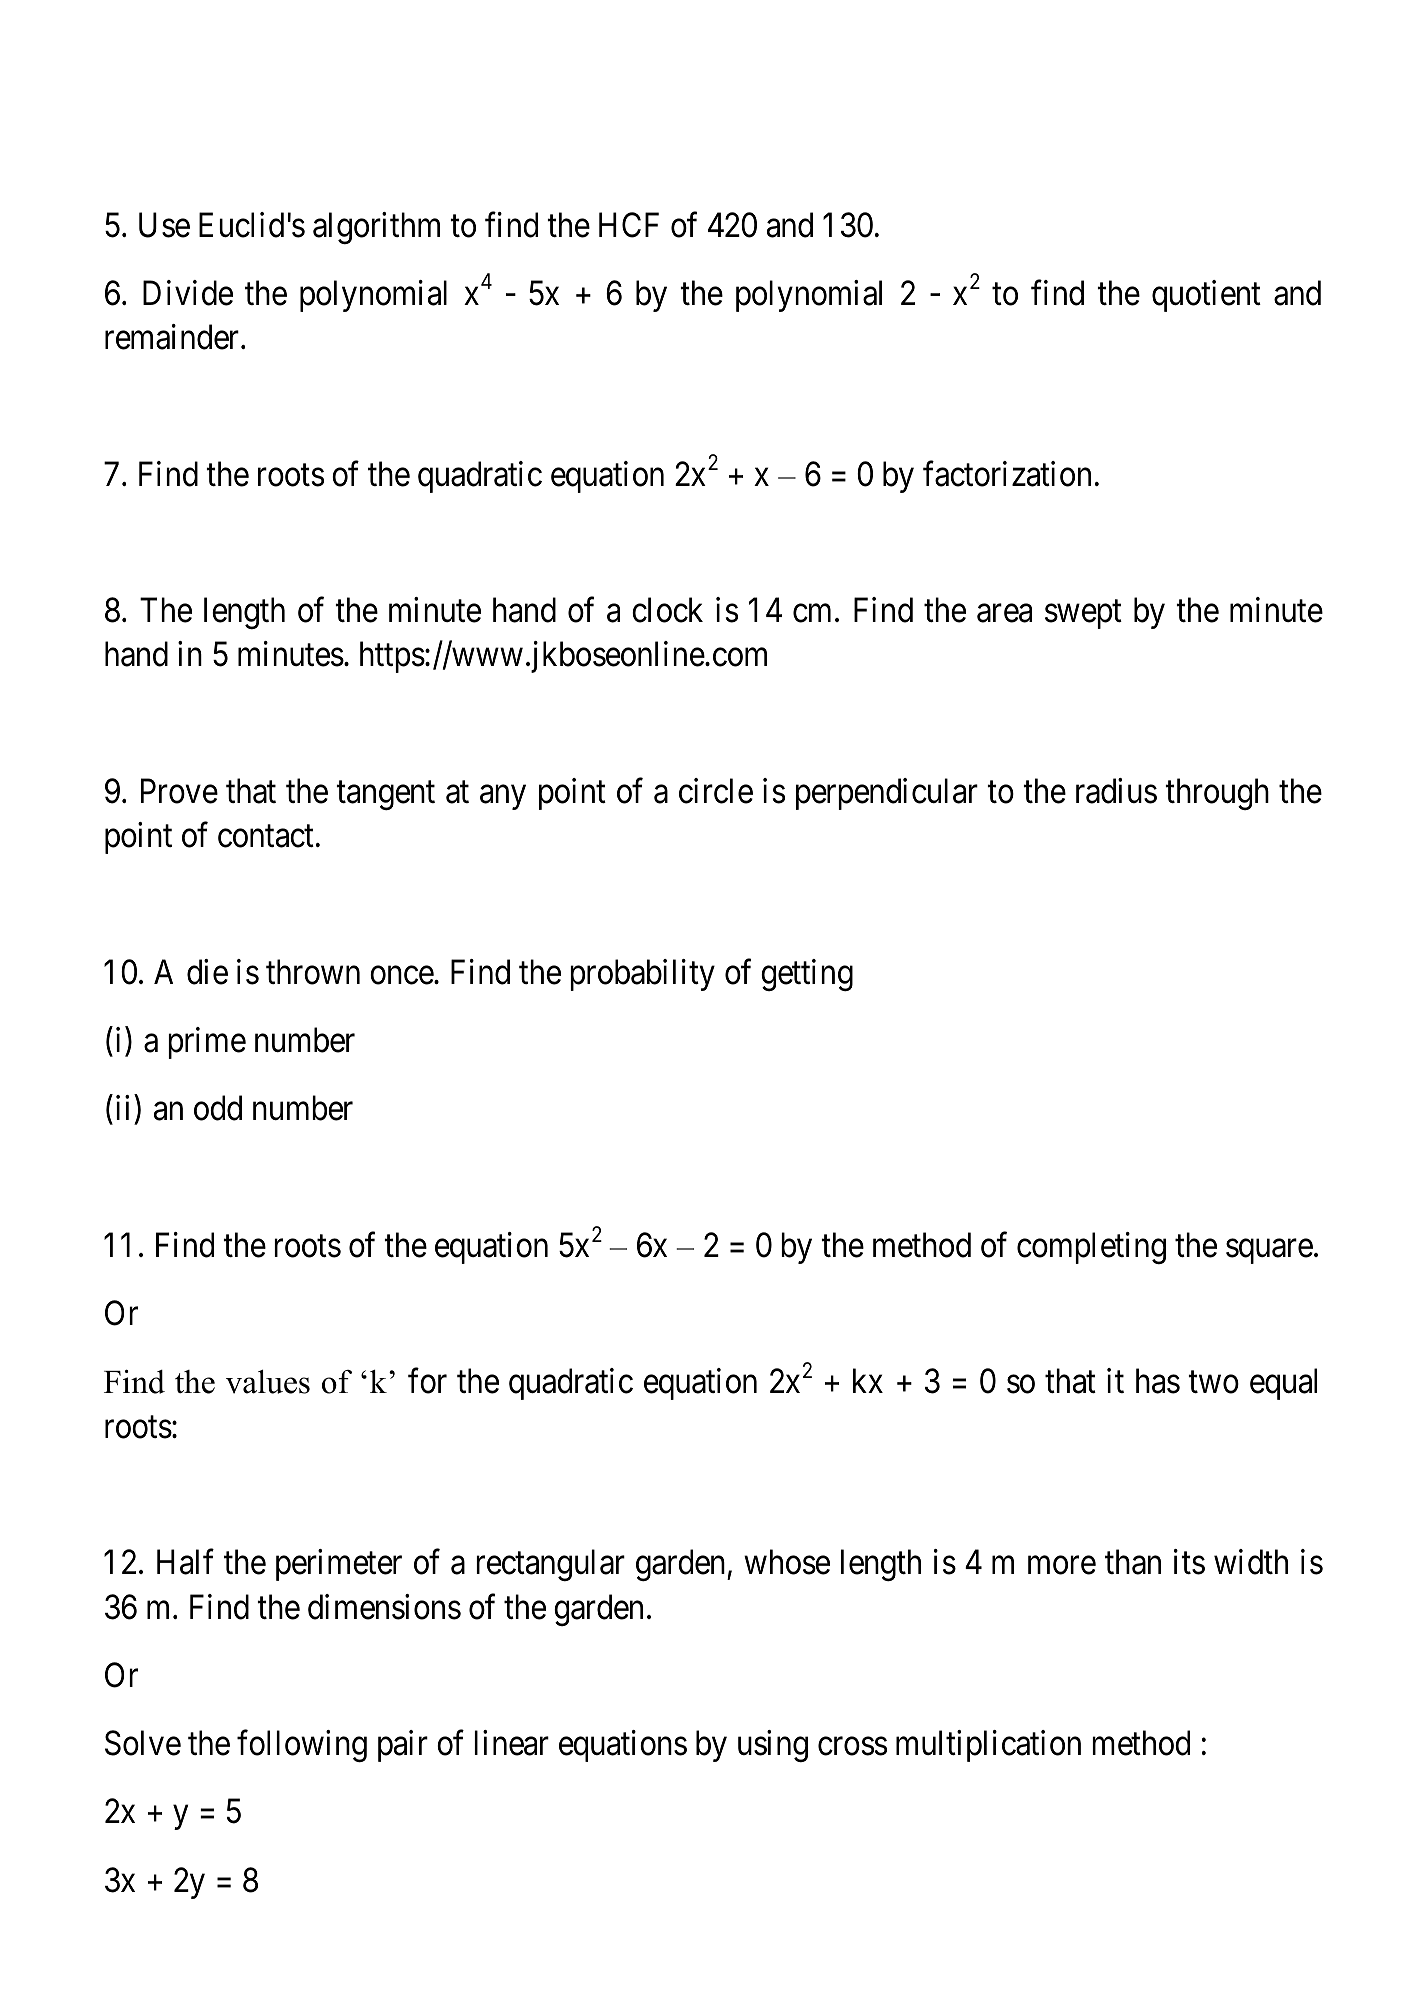 The width and height of the screenshot is (1425, 2015). Describe the element at coordinates (1091, 1248) in the screenshot. I see `completing` at that location.
